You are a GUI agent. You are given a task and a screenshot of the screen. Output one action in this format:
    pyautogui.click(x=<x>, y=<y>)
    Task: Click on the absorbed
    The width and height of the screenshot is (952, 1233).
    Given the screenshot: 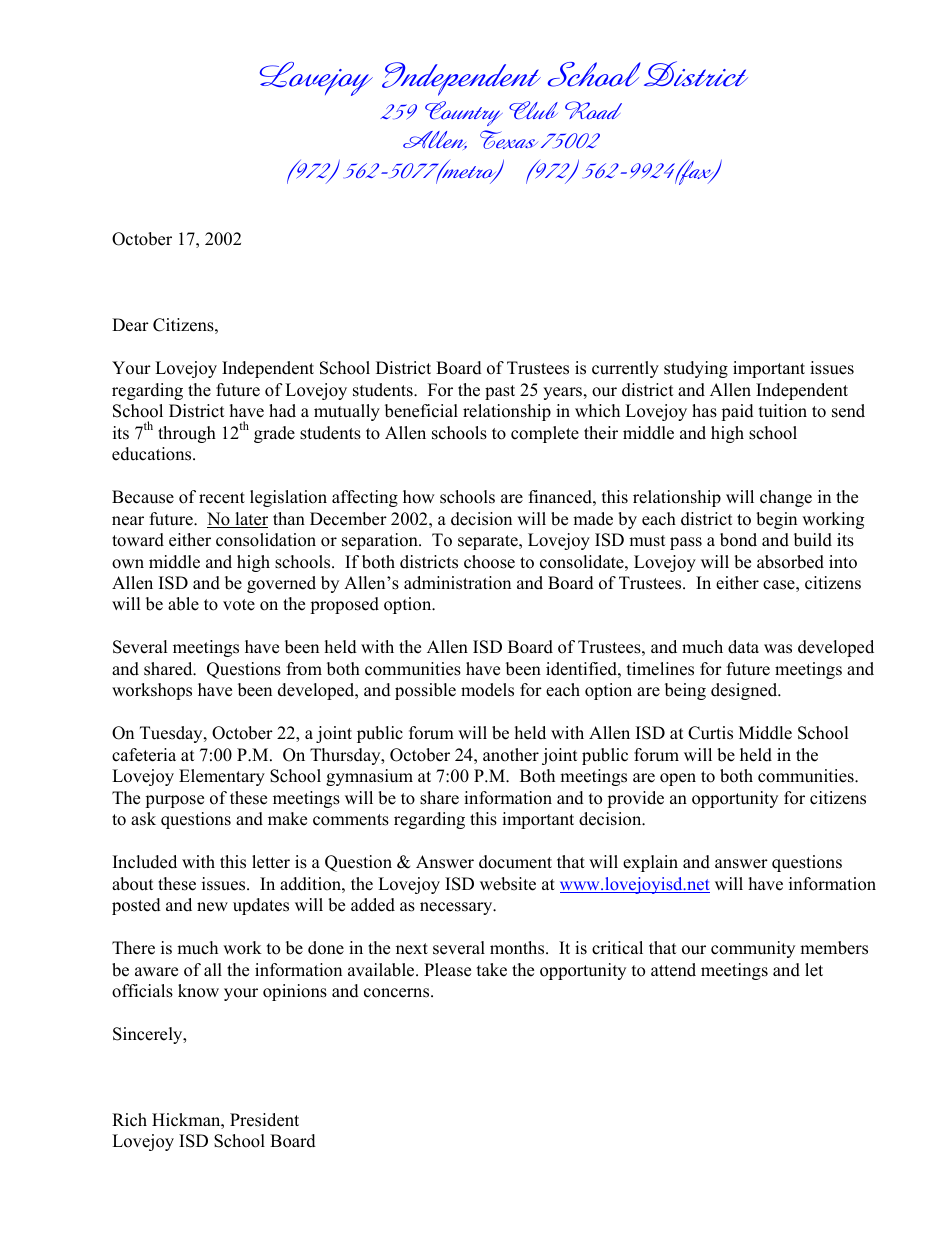 What is the action you would take?
    pyautogui.click(x=790, y=562)
